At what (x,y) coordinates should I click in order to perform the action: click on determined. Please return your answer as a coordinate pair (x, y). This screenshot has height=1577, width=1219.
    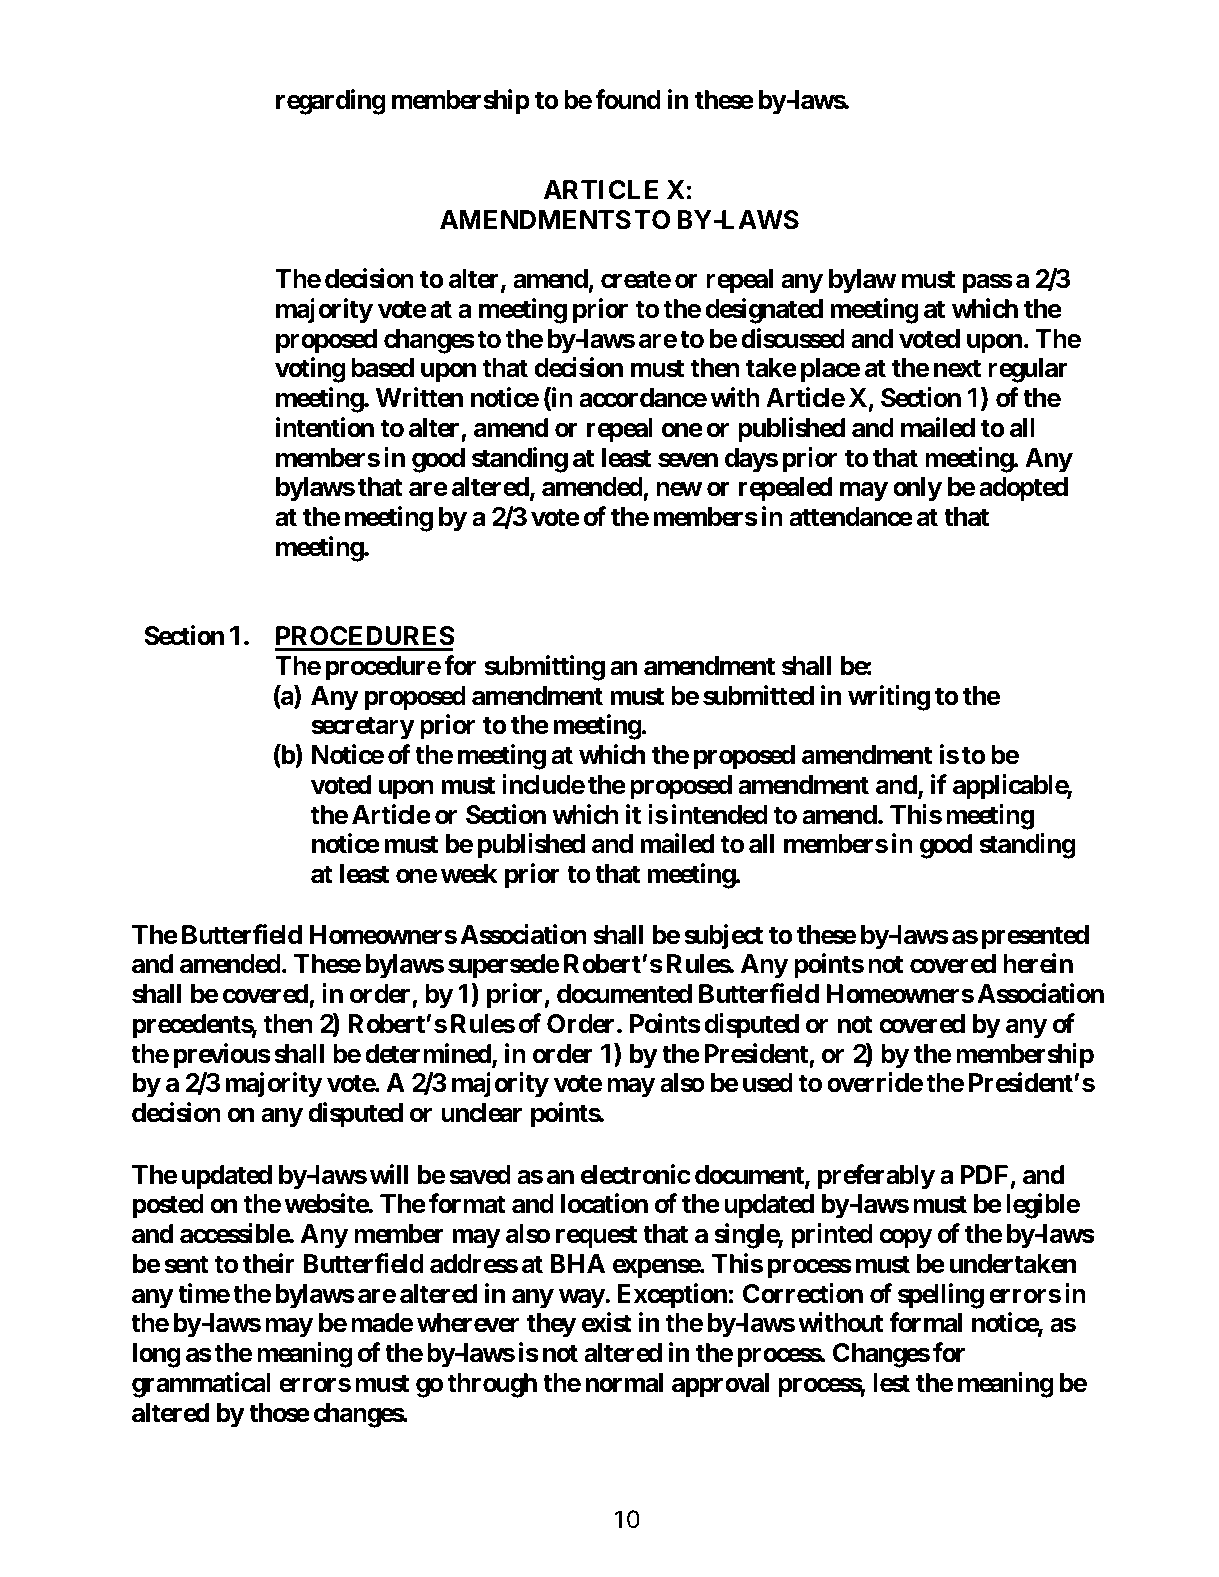
    Looking at the image, I should click on (429, 1054).
